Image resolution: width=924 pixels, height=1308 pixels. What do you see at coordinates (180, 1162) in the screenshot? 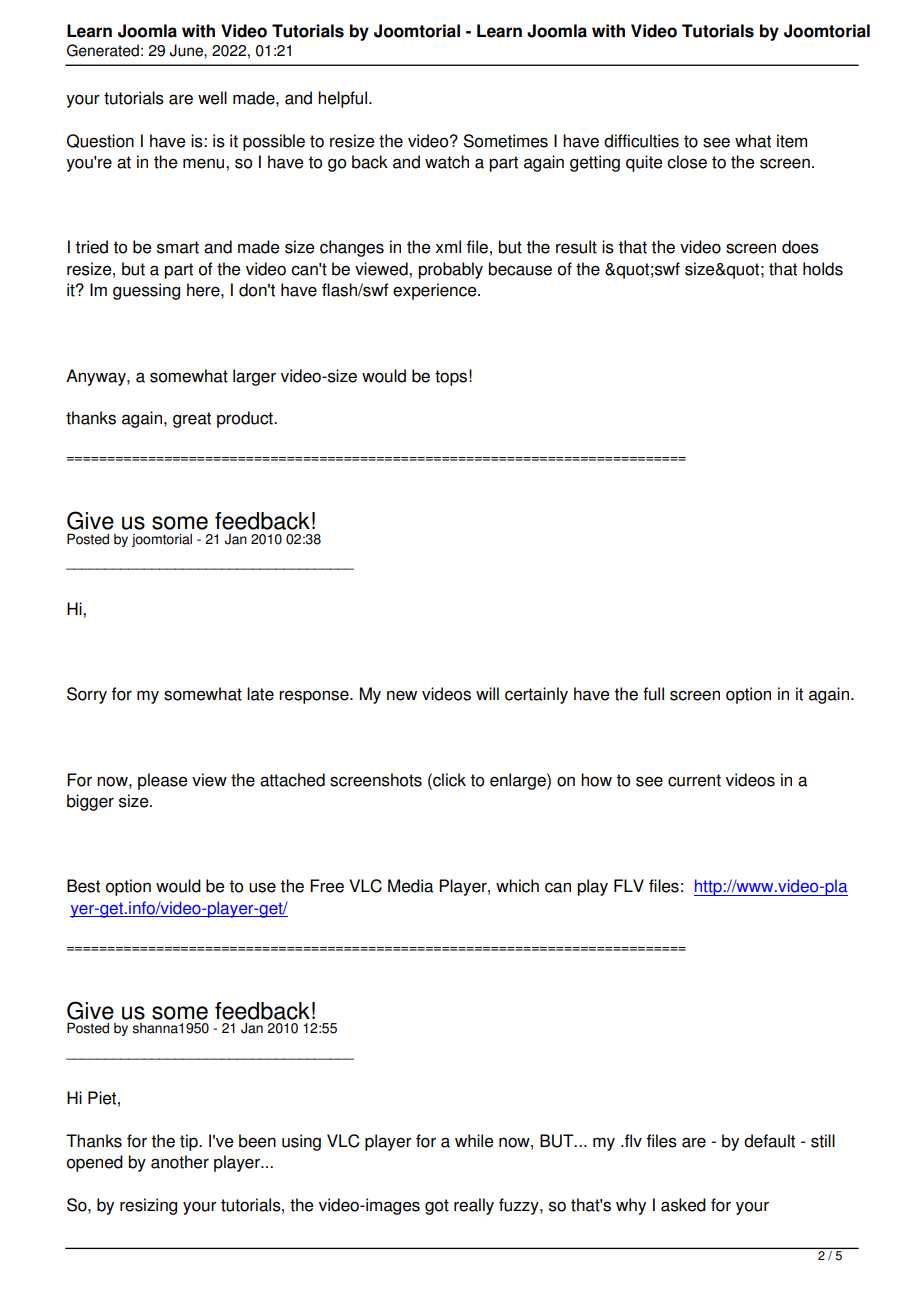
I see `another` at bounding box center [180, 1162].
